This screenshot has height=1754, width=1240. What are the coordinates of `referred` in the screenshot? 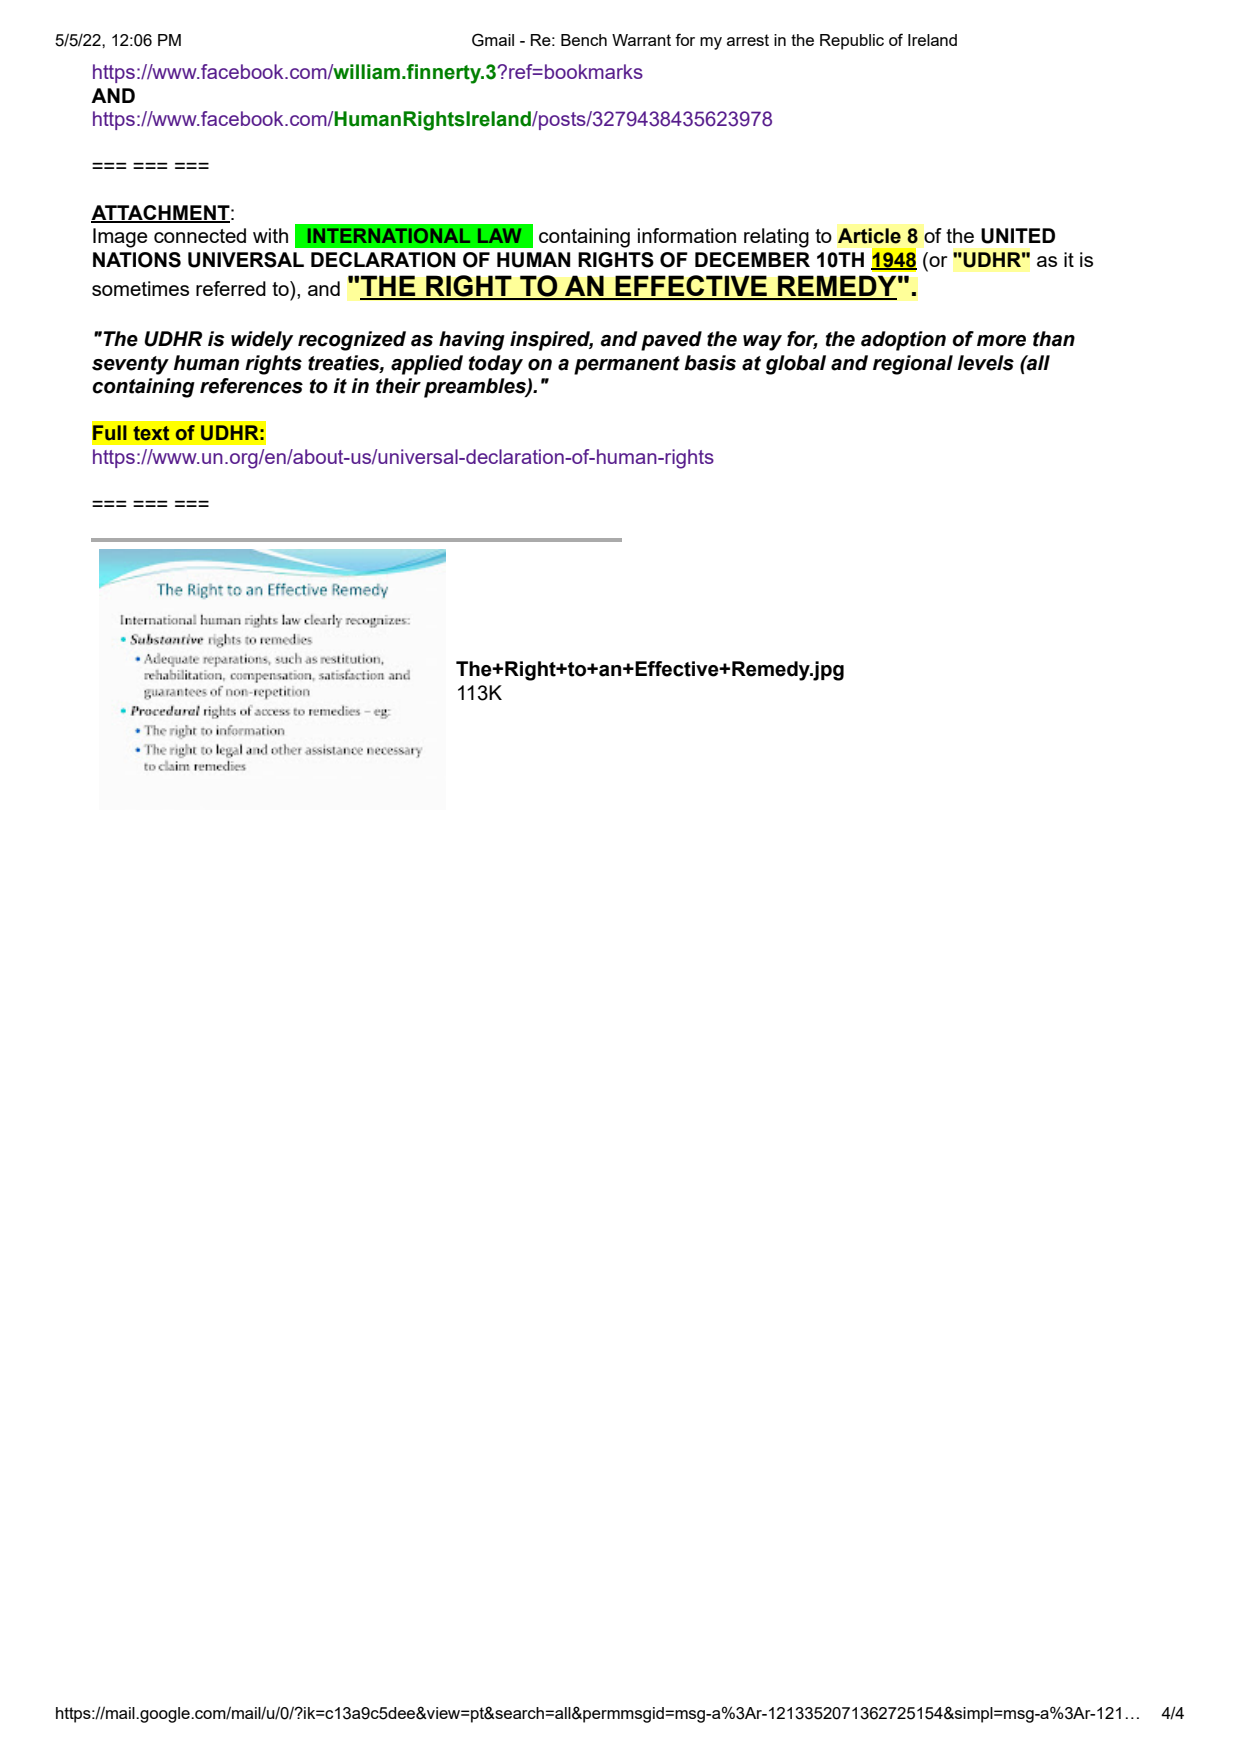 It's located at (231, 288).
